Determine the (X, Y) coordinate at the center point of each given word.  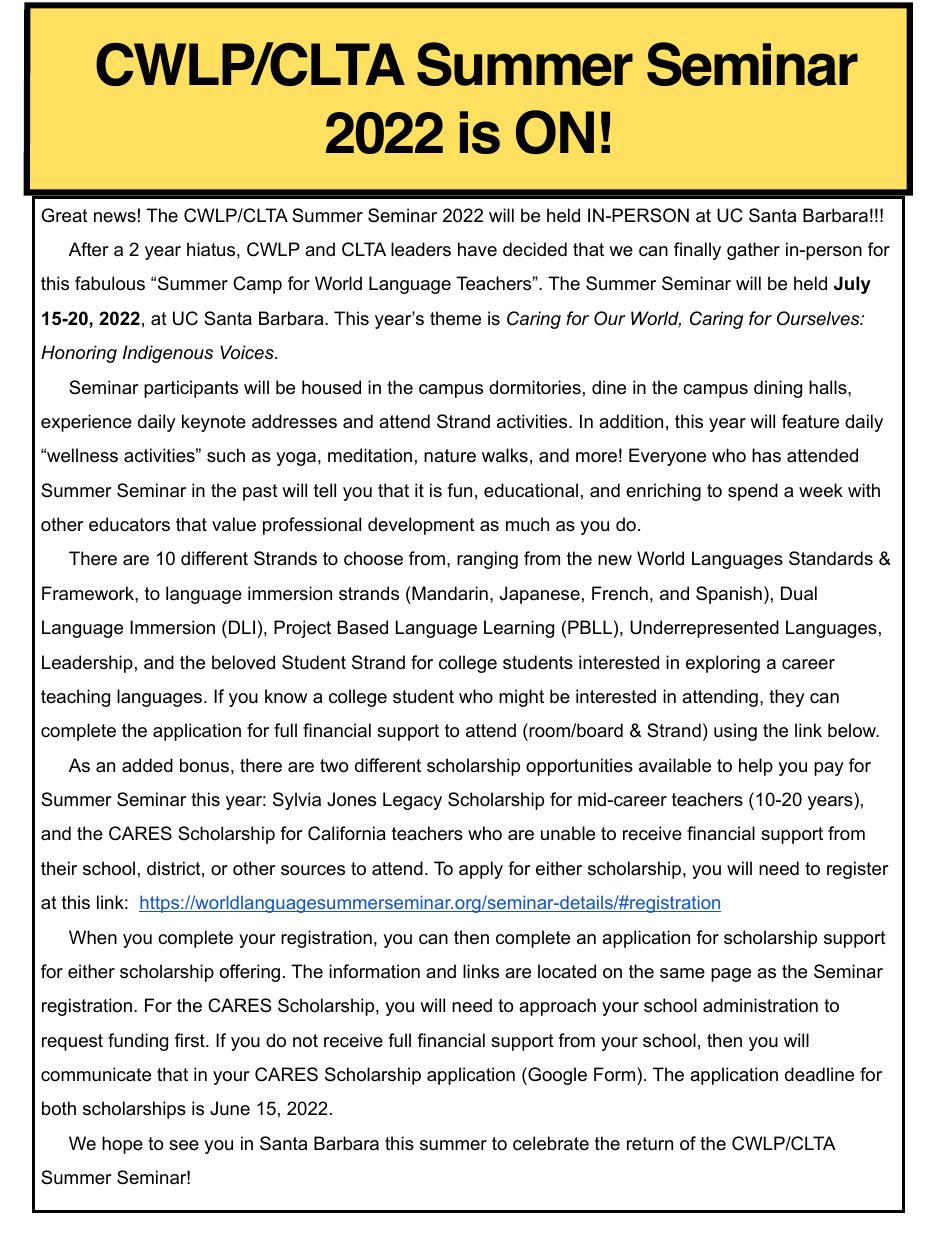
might (521, 698)
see (184, 1145)
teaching (75, 698)
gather (753, 251)
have (477, 249)
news (115, 217)
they (787, 698)
